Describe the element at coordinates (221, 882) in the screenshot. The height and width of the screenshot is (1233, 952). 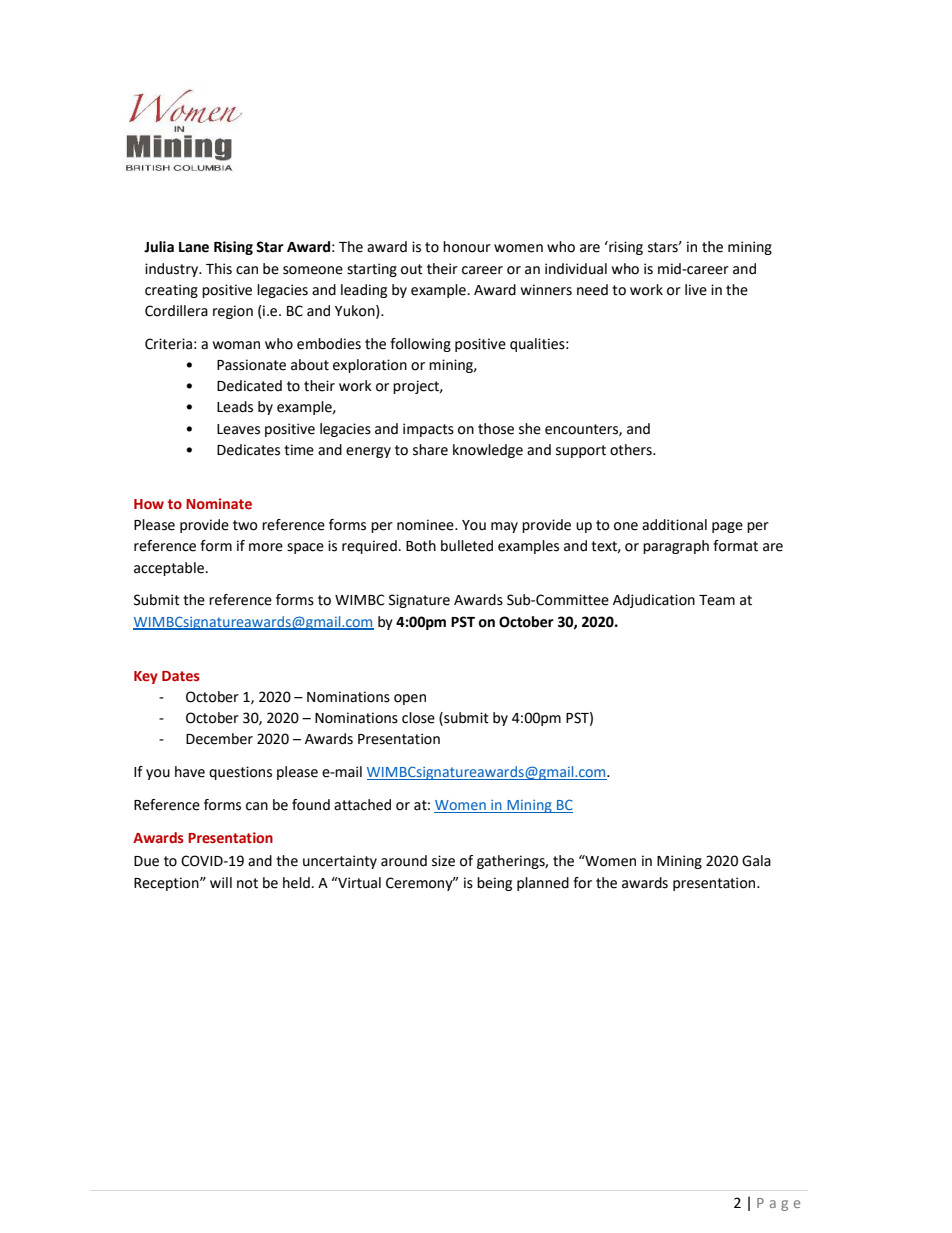
I see `will` at that location.
